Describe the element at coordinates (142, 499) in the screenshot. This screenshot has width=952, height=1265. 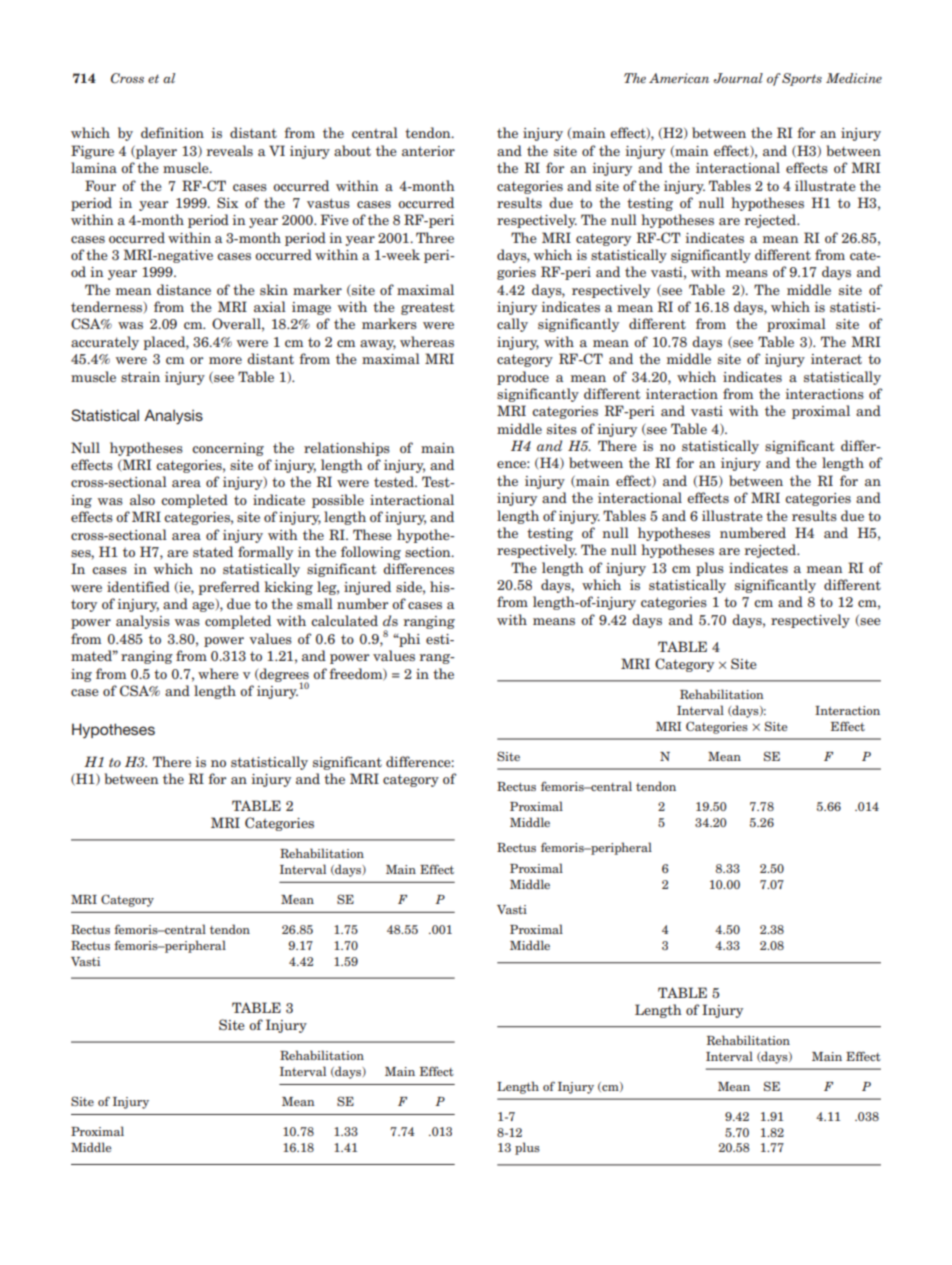
I see `also` at that location.
